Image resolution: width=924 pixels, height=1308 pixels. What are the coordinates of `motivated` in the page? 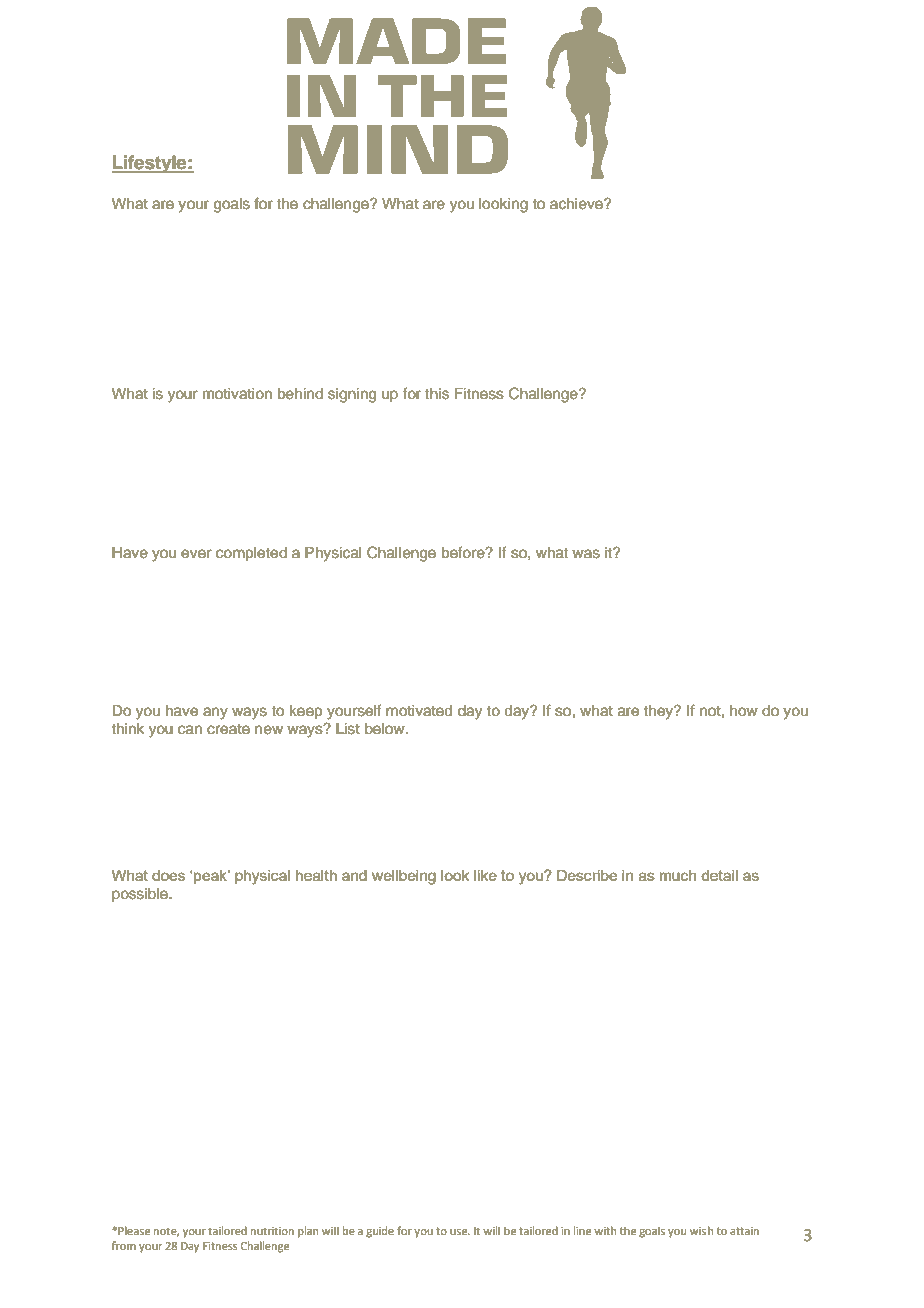 It's located at (419, 711).
